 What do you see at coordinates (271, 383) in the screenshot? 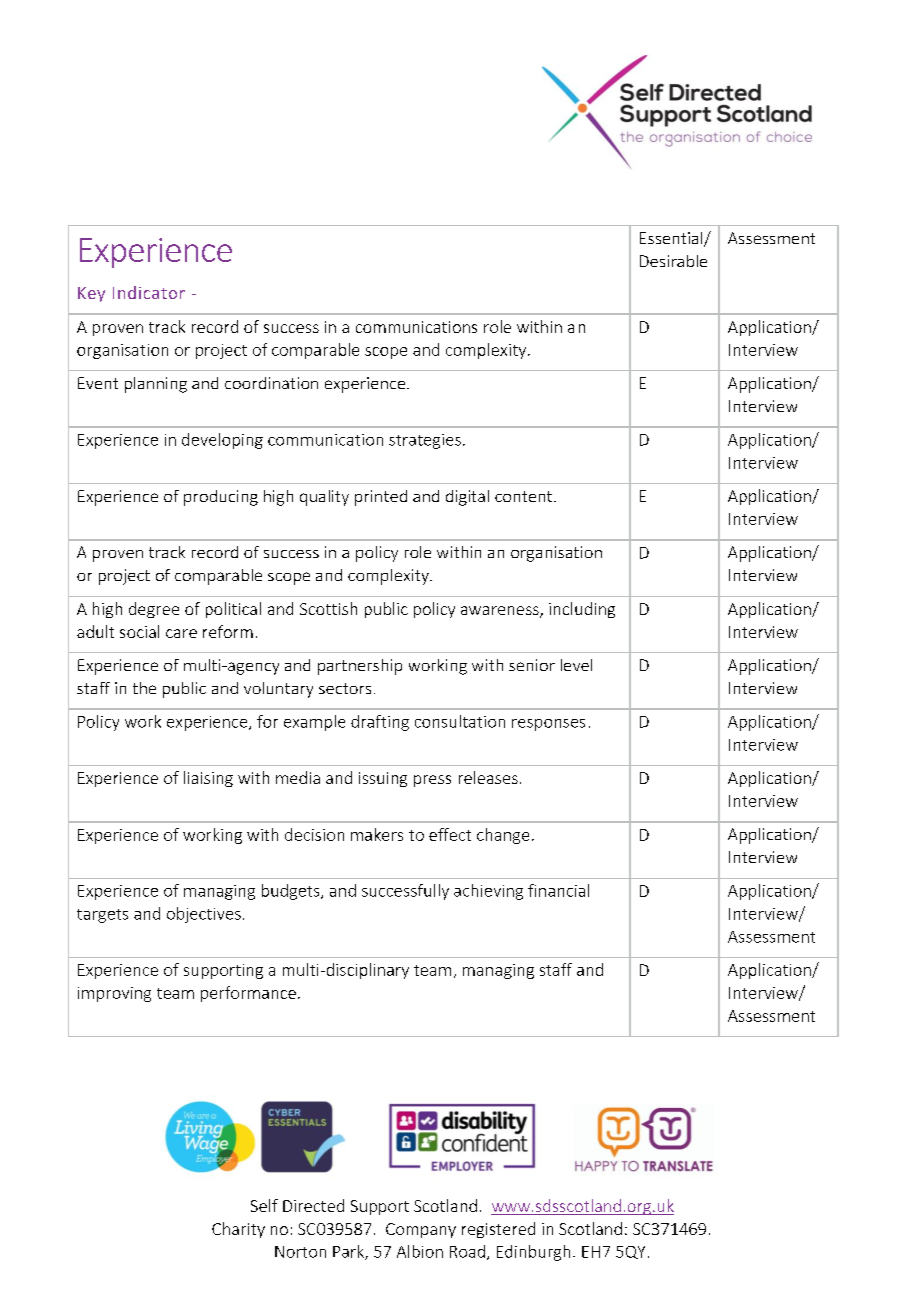
I see `coordination` at bounding box center [271, 383].
